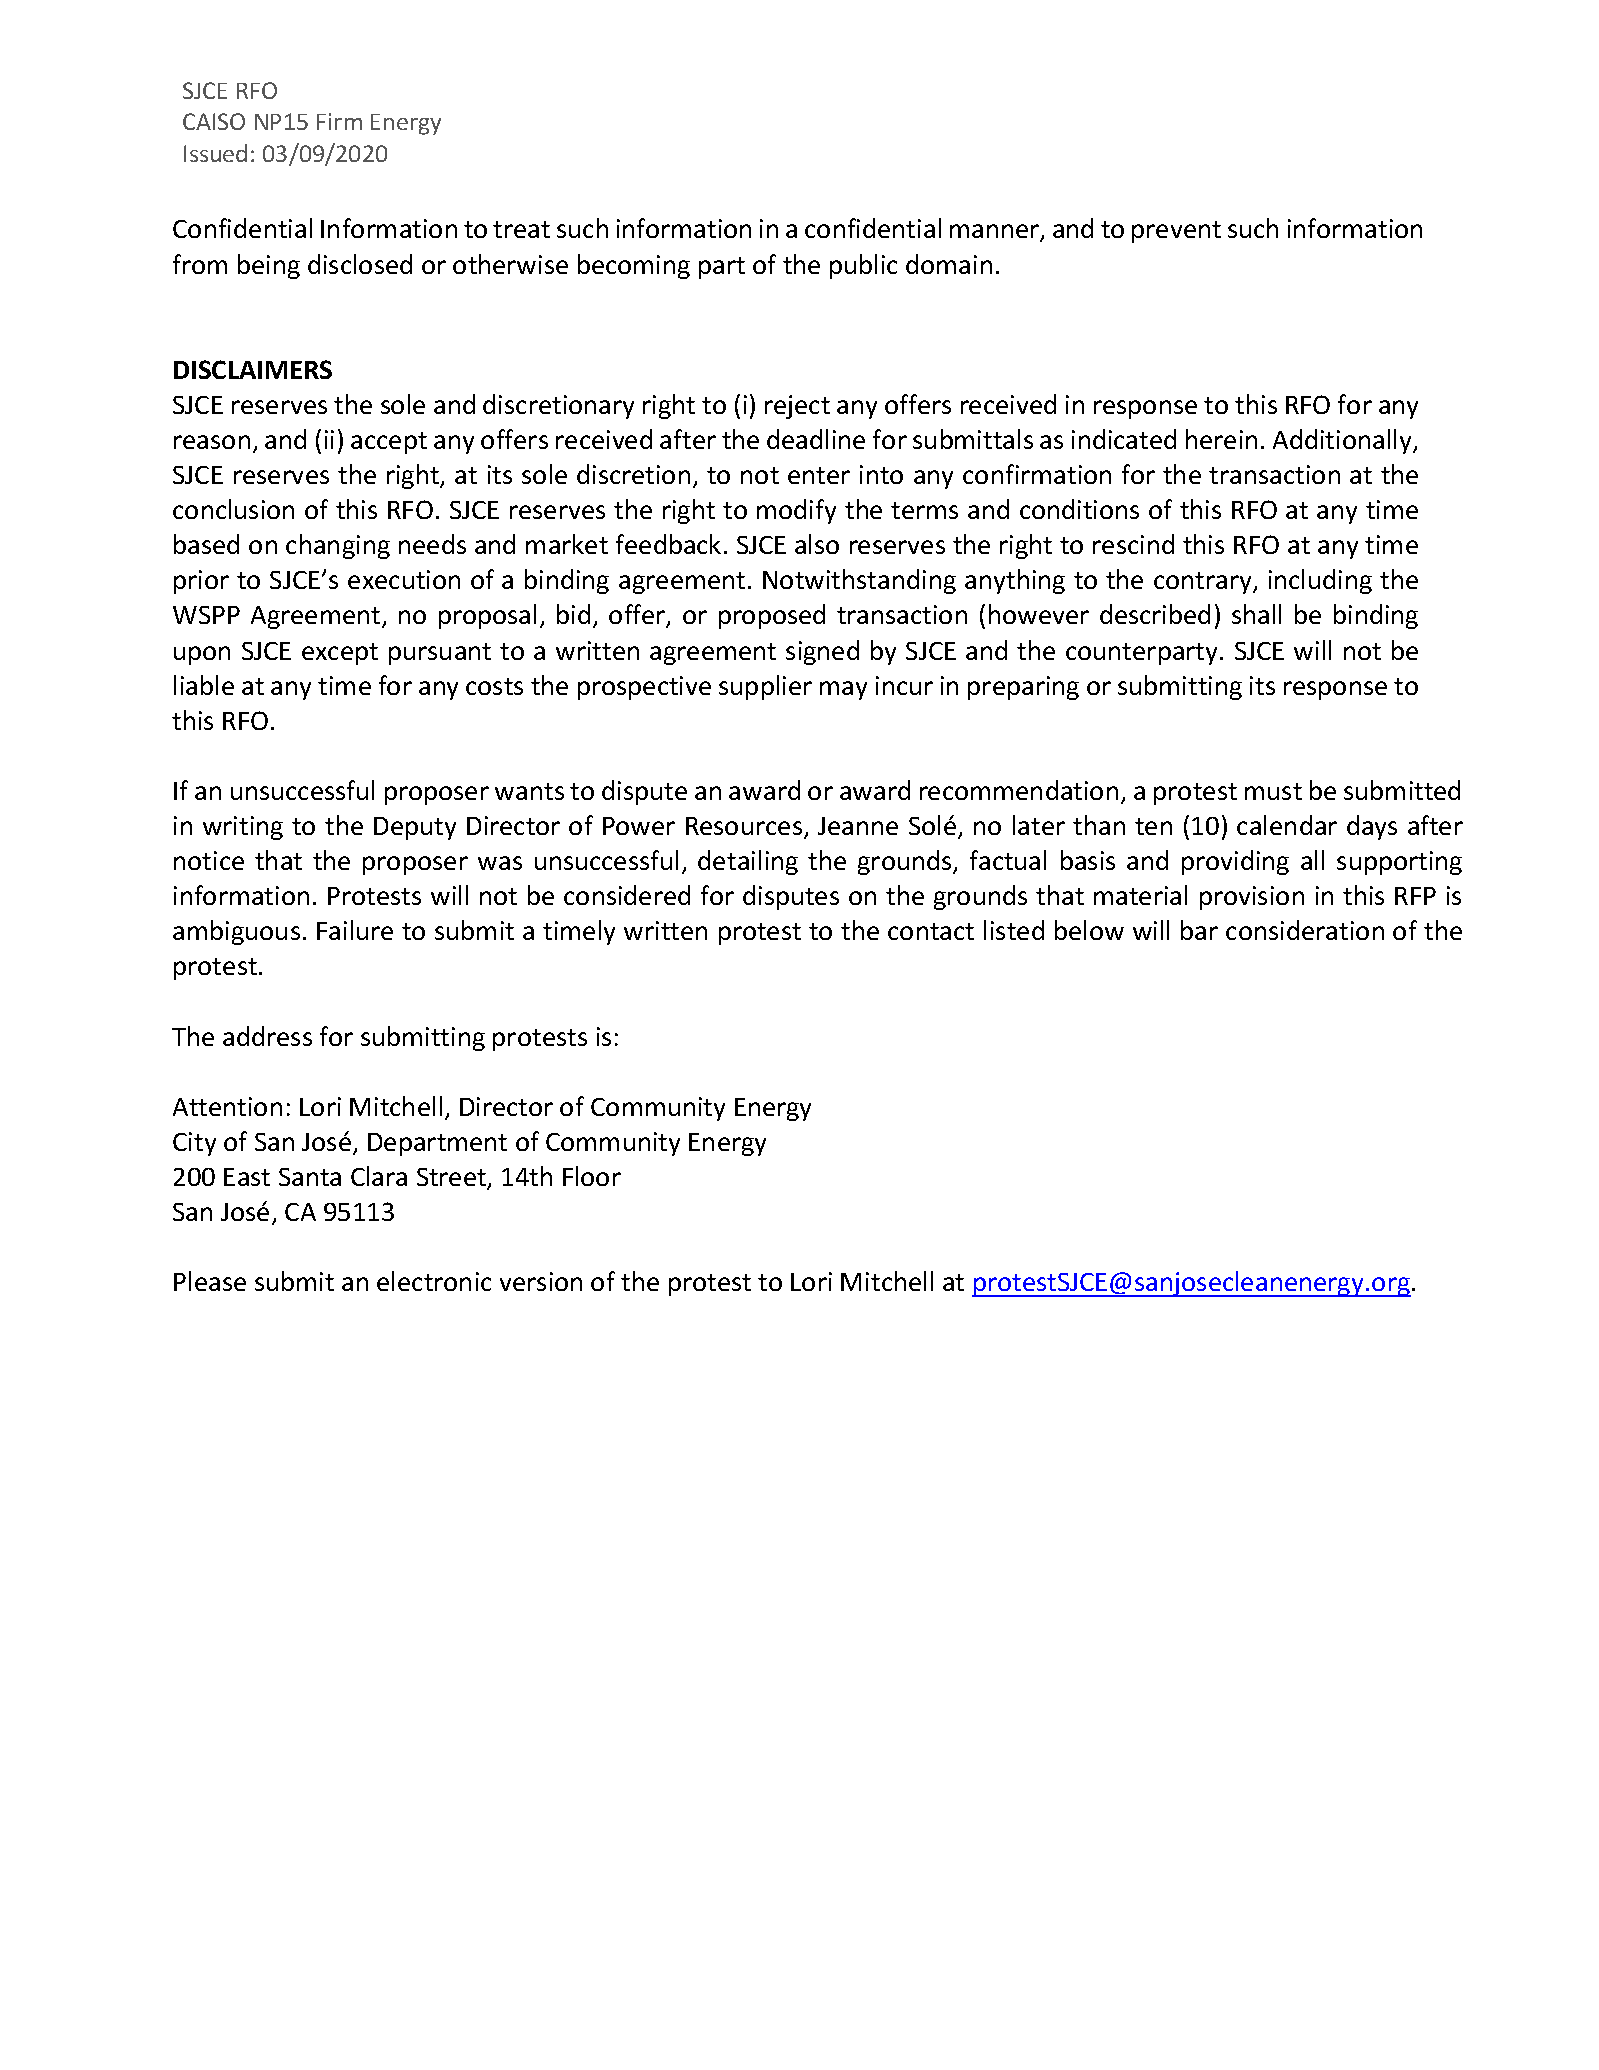 The image size is (1599, 2070). Describe the element at coordinates (931, 931) in the screenshot. I see `contact` at that location.
